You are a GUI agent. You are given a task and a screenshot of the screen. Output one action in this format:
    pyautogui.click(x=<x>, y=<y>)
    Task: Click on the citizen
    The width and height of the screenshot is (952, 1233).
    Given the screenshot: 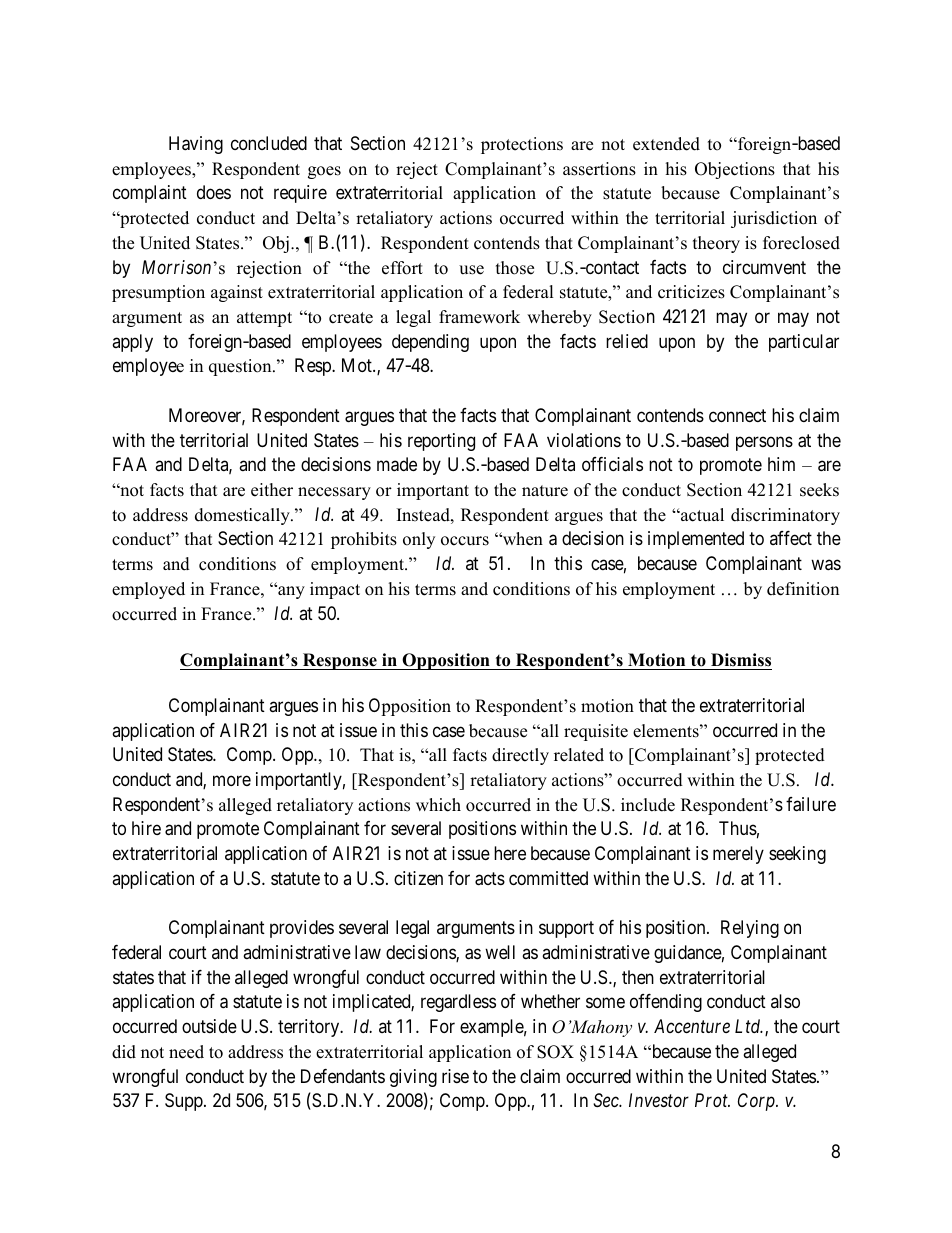 What is the action you would take?
    pyautogui.click(x=418, y=878)
